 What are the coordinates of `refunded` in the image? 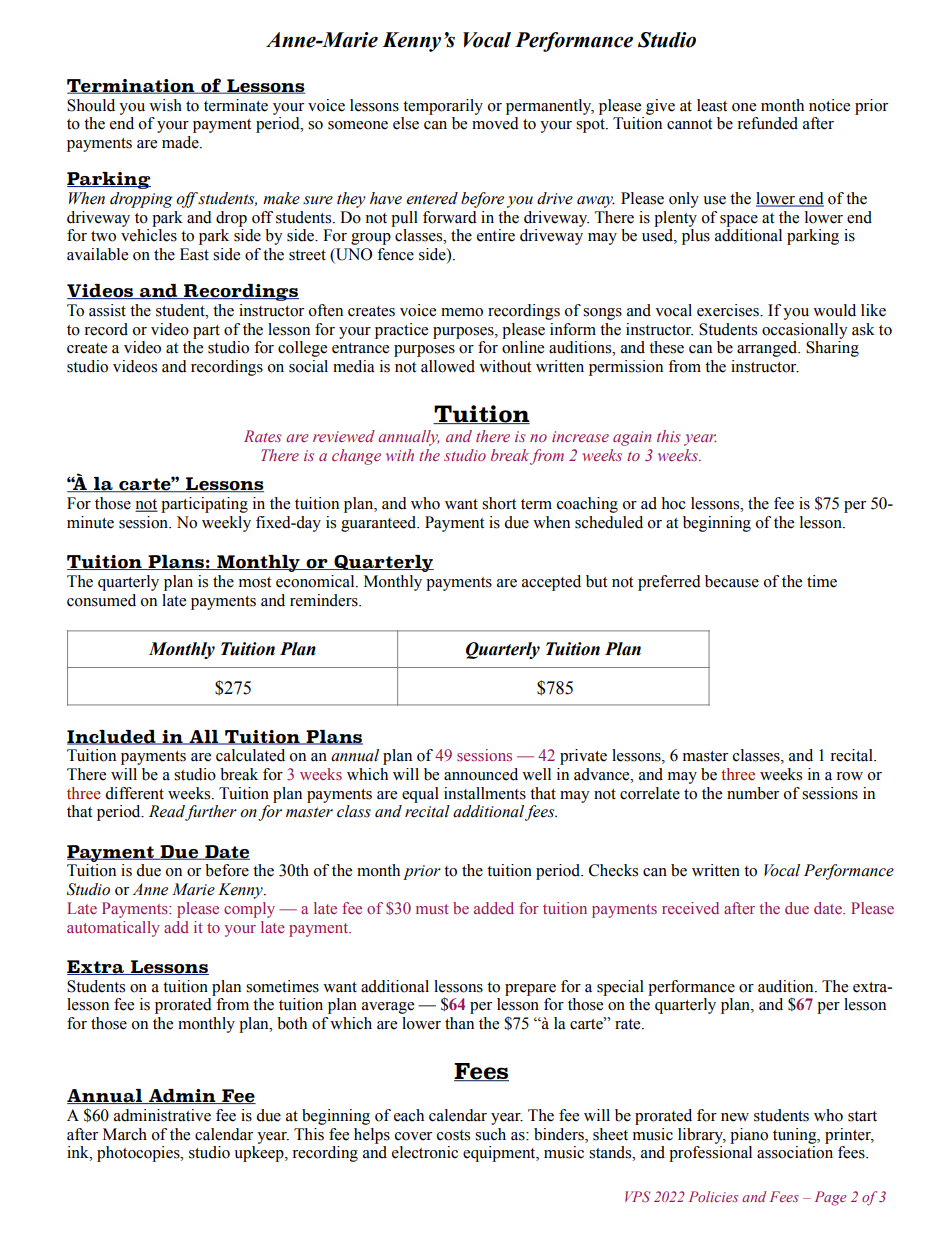 It's located at (767, 123).
